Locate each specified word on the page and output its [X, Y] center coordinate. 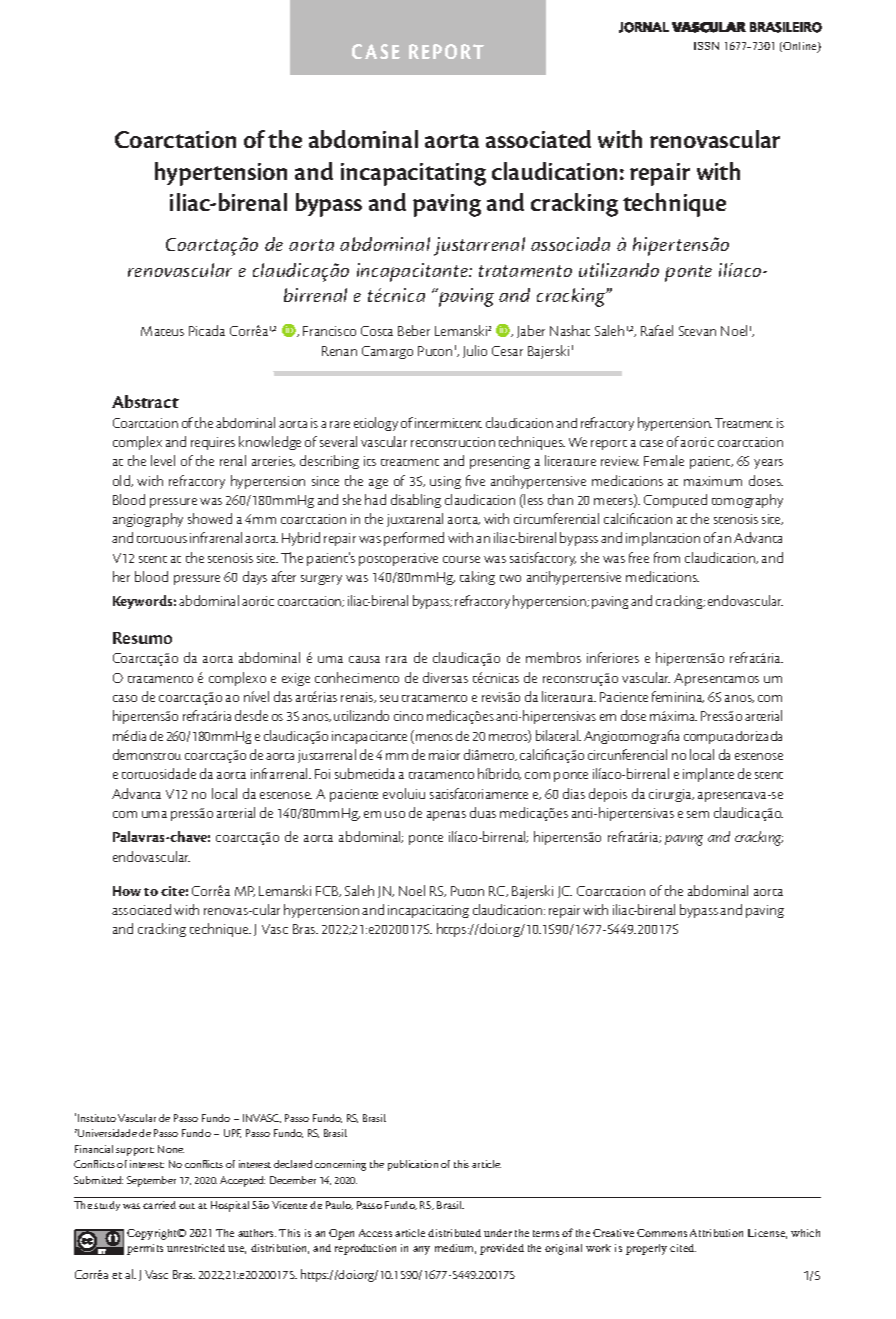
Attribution [716, 1233]
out [187, 1206]
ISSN [706, 46]
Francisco [329, 331]
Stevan [697, 331]
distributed [454, 1233]
